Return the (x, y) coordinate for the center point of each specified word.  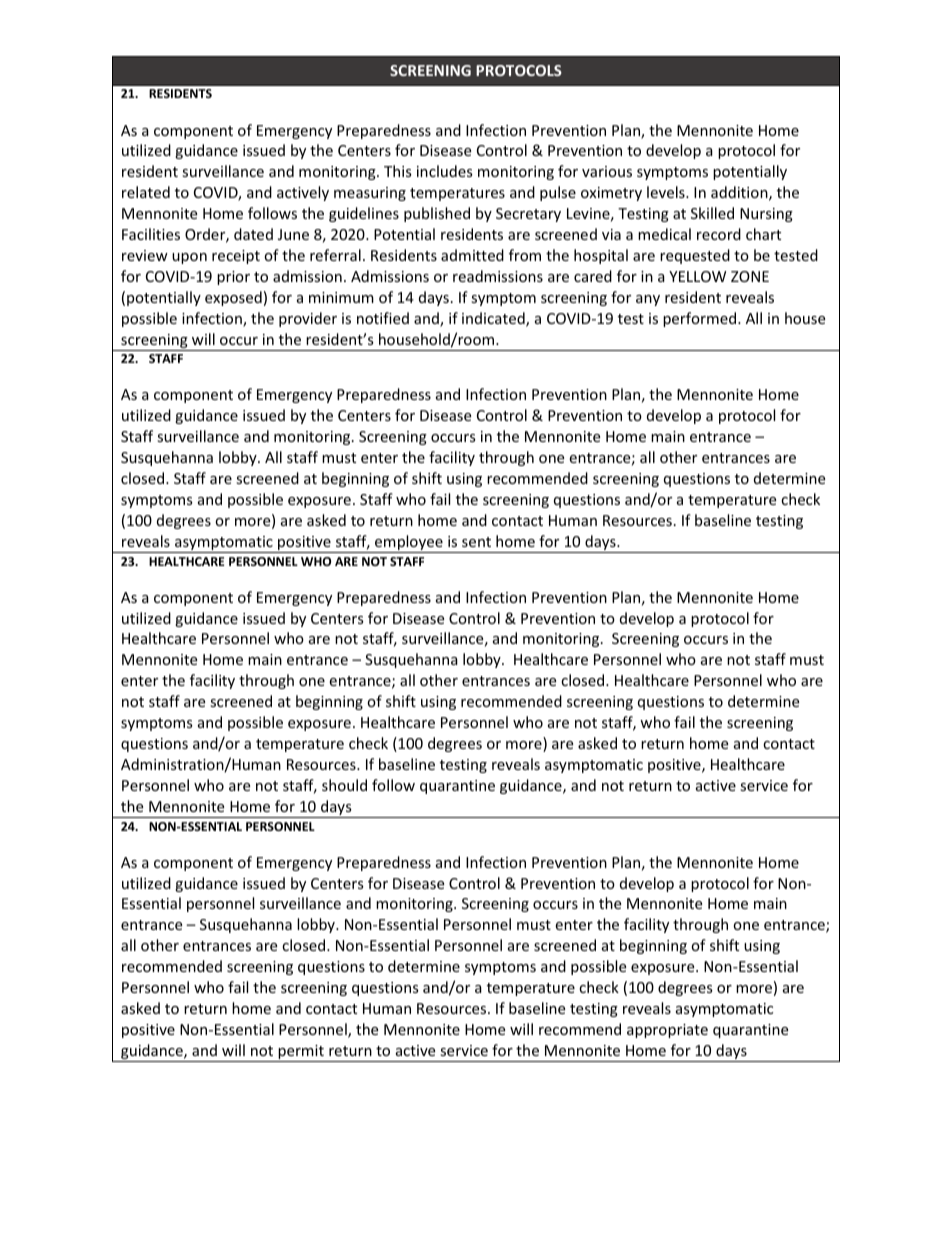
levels (667, 192)
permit (301, 1053)
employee (409, 544)
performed (701, 319)
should (344, 785)
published (437, 214)
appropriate (667, 1031)
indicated (494, 319)
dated (253, 234)
